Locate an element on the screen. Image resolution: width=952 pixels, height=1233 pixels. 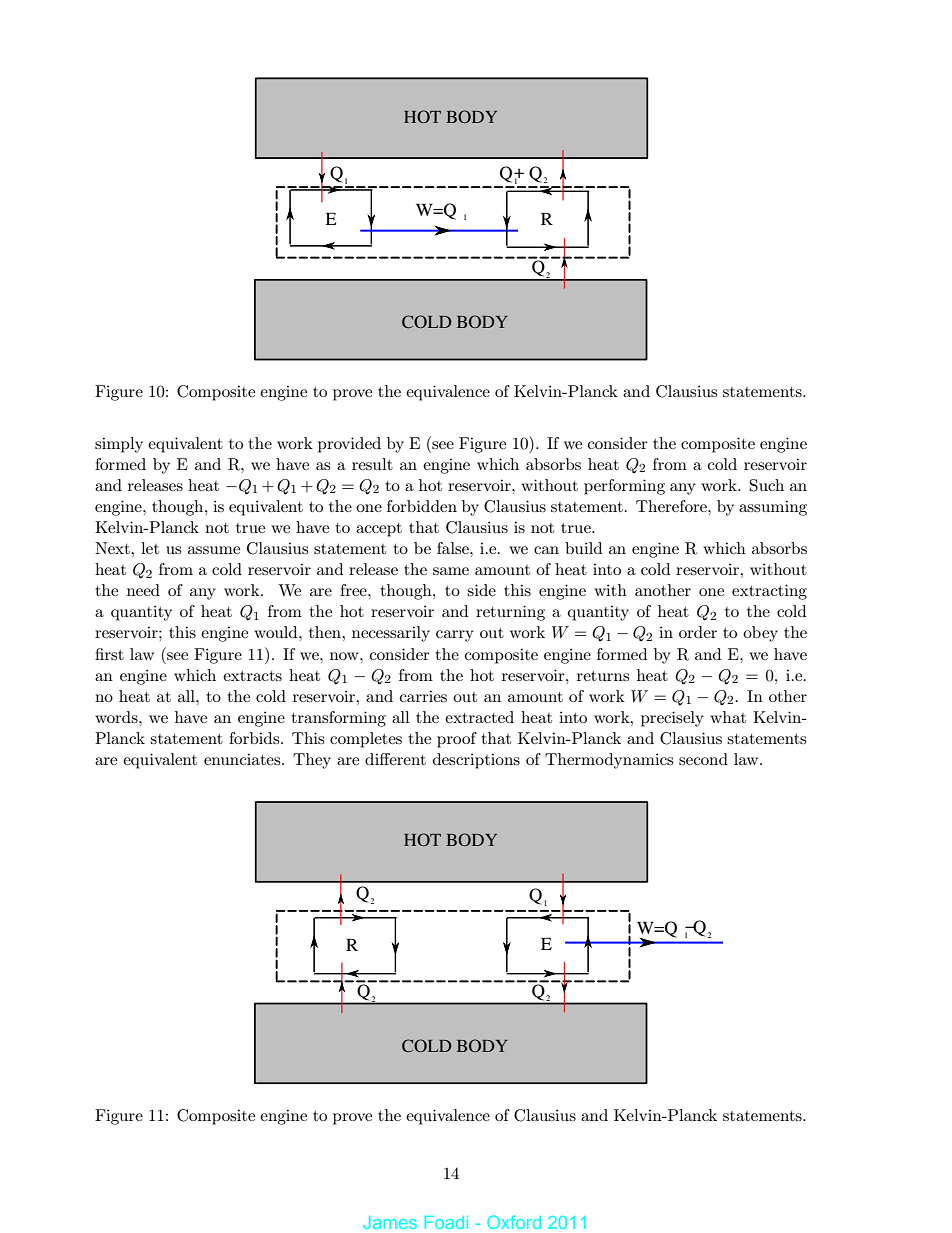
carry is located at coordinates (455, 636).
